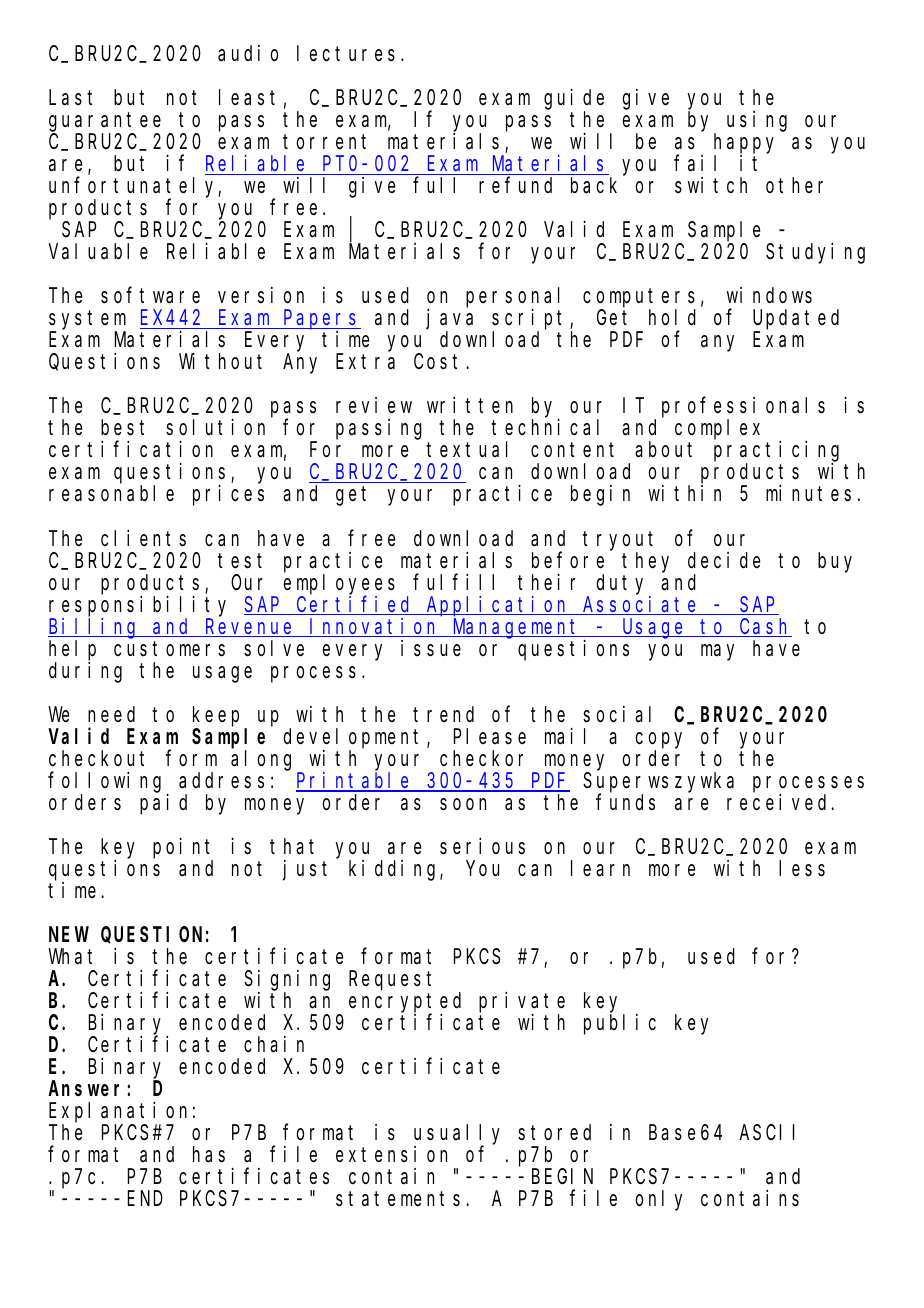 This screenshot has height=1308, width=924. I want to click on written, so click(470, 405).
